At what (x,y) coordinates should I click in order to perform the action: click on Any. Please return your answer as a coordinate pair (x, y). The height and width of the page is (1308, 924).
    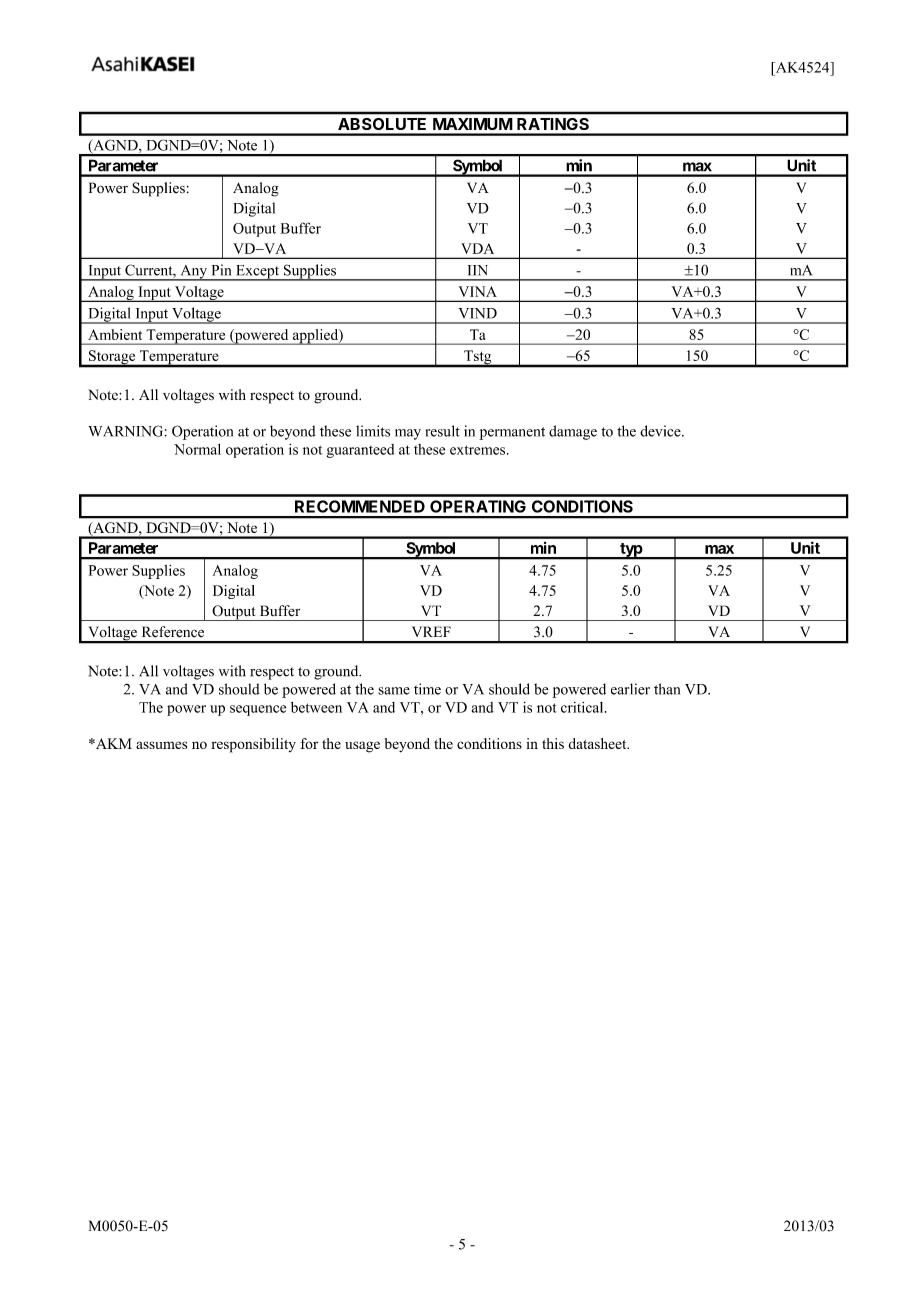
    Looking at the image, I should click on (194, 273).
